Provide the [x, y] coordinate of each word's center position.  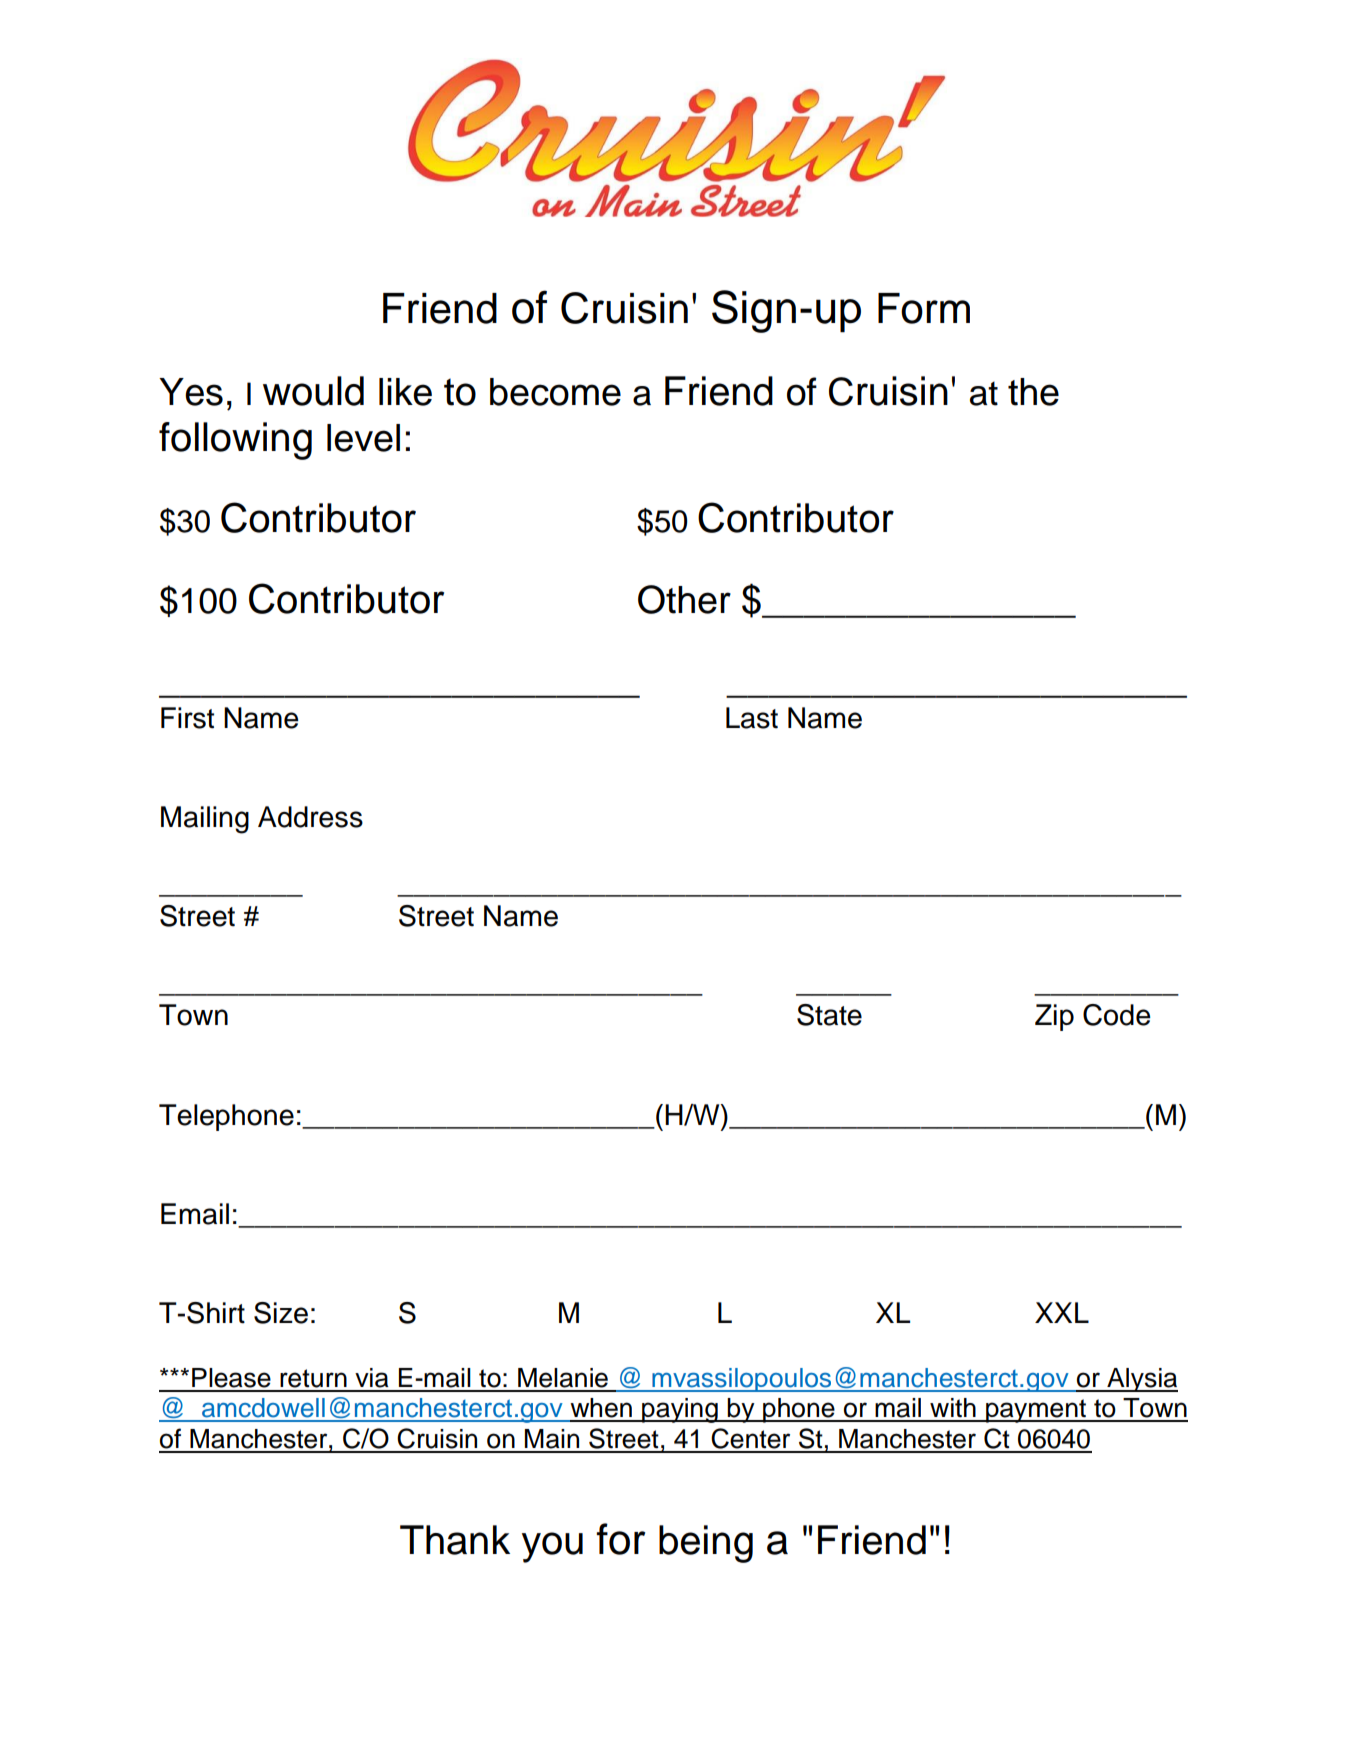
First [187, 718]
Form [924, 308]
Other [684, 599]
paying [680, 1410]
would [313, 391]
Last [752, 718]
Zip [1054, 1017]
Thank [455, 1540]
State [829, 1015]
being [706, 1544]
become [555, 392]
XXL [1062, 1312]
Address [310, 817]
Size [281, 1313]
